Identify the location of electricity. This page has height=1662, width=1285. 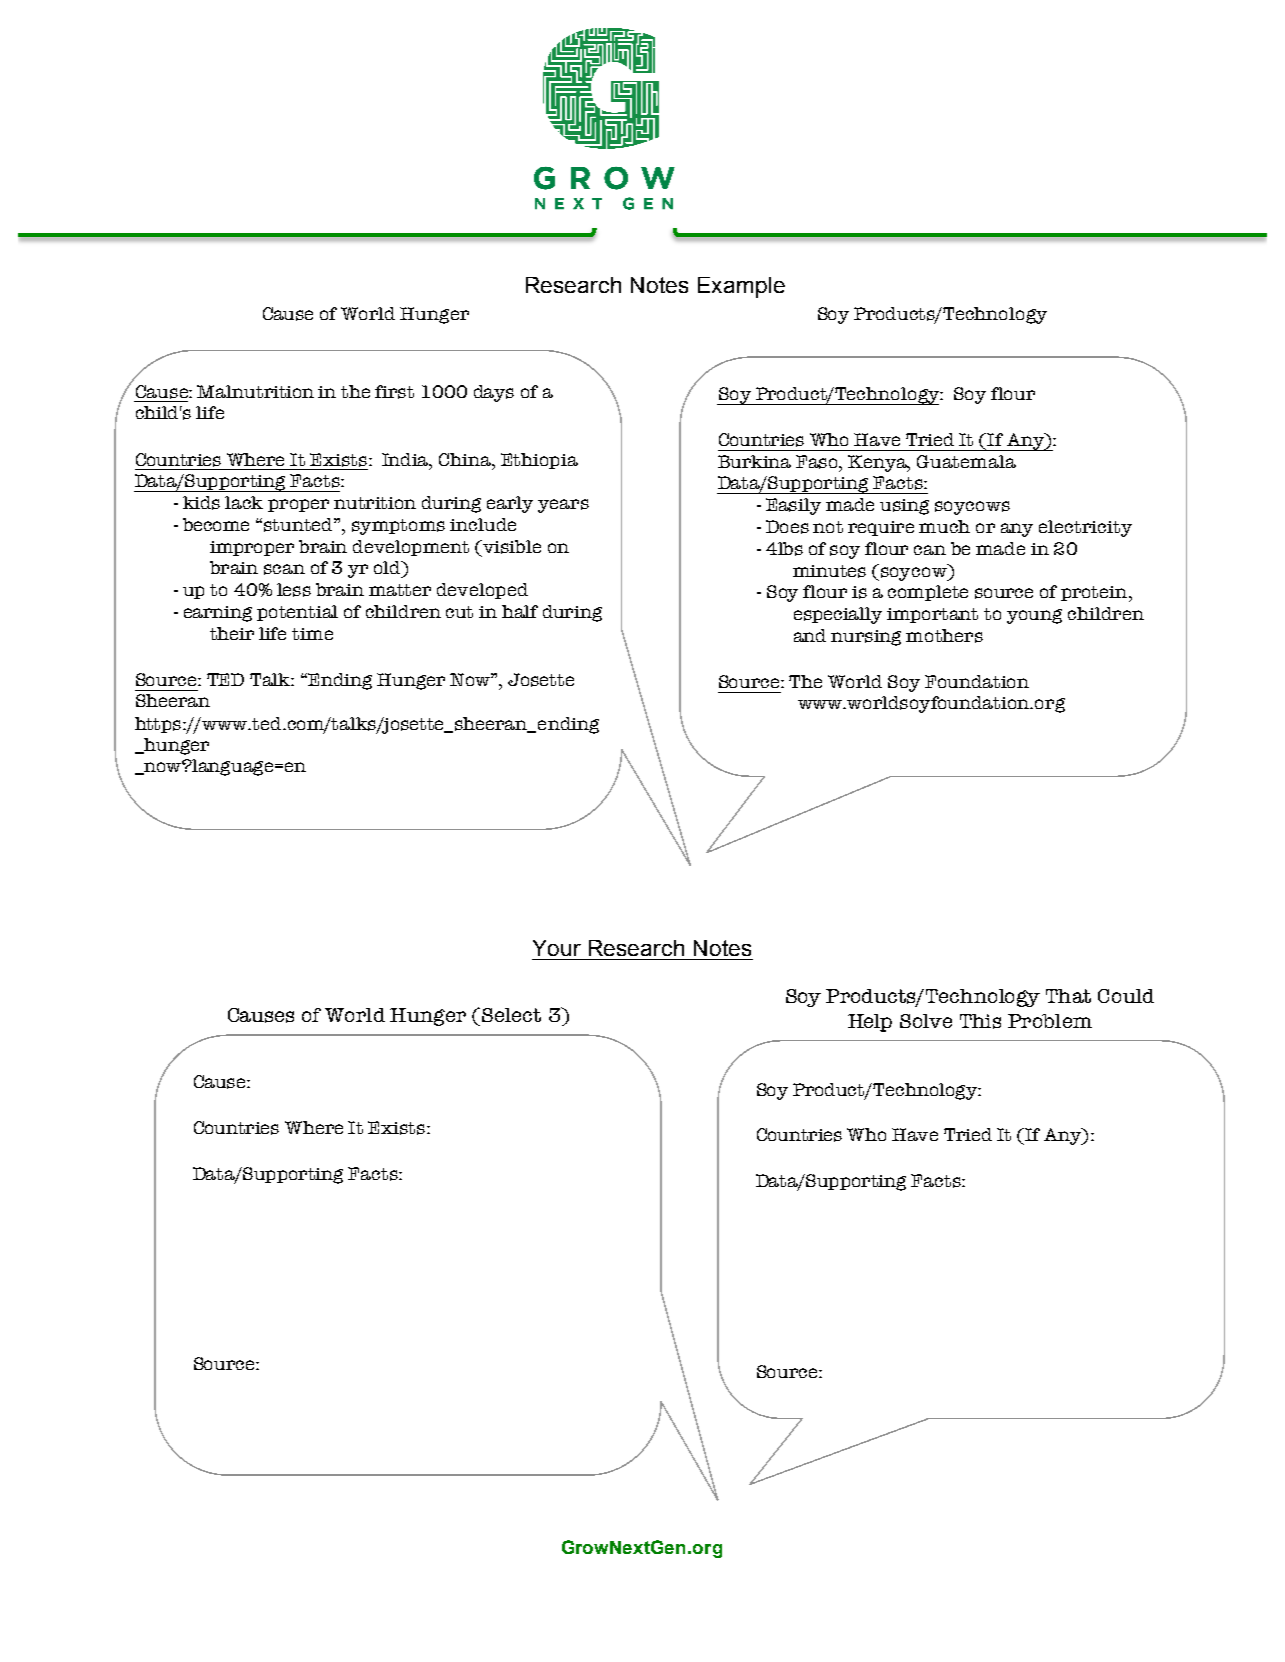
(1085, 528).
